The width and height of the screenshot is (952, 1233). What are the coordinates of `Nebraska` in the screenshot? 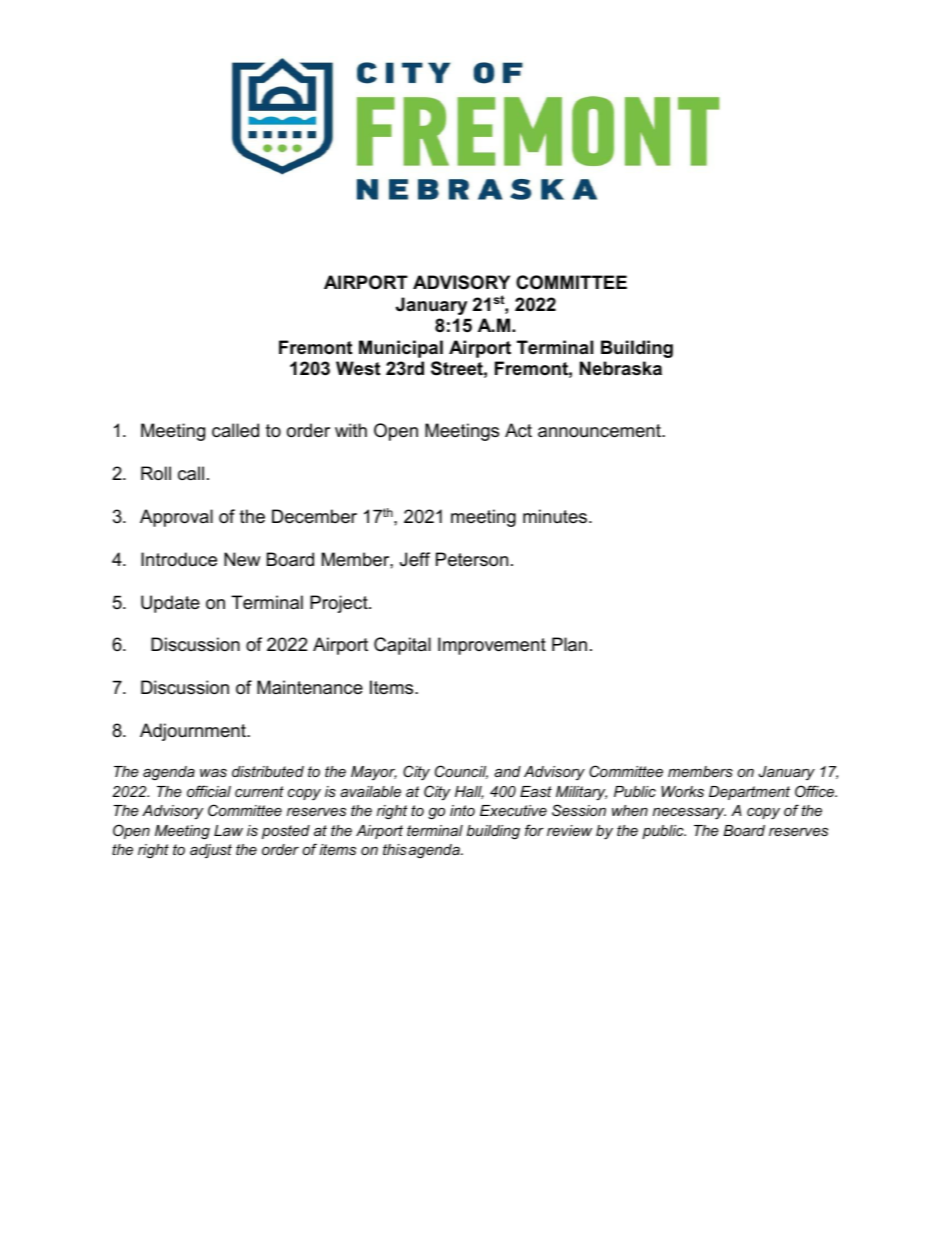 It's located at (621, 368).
